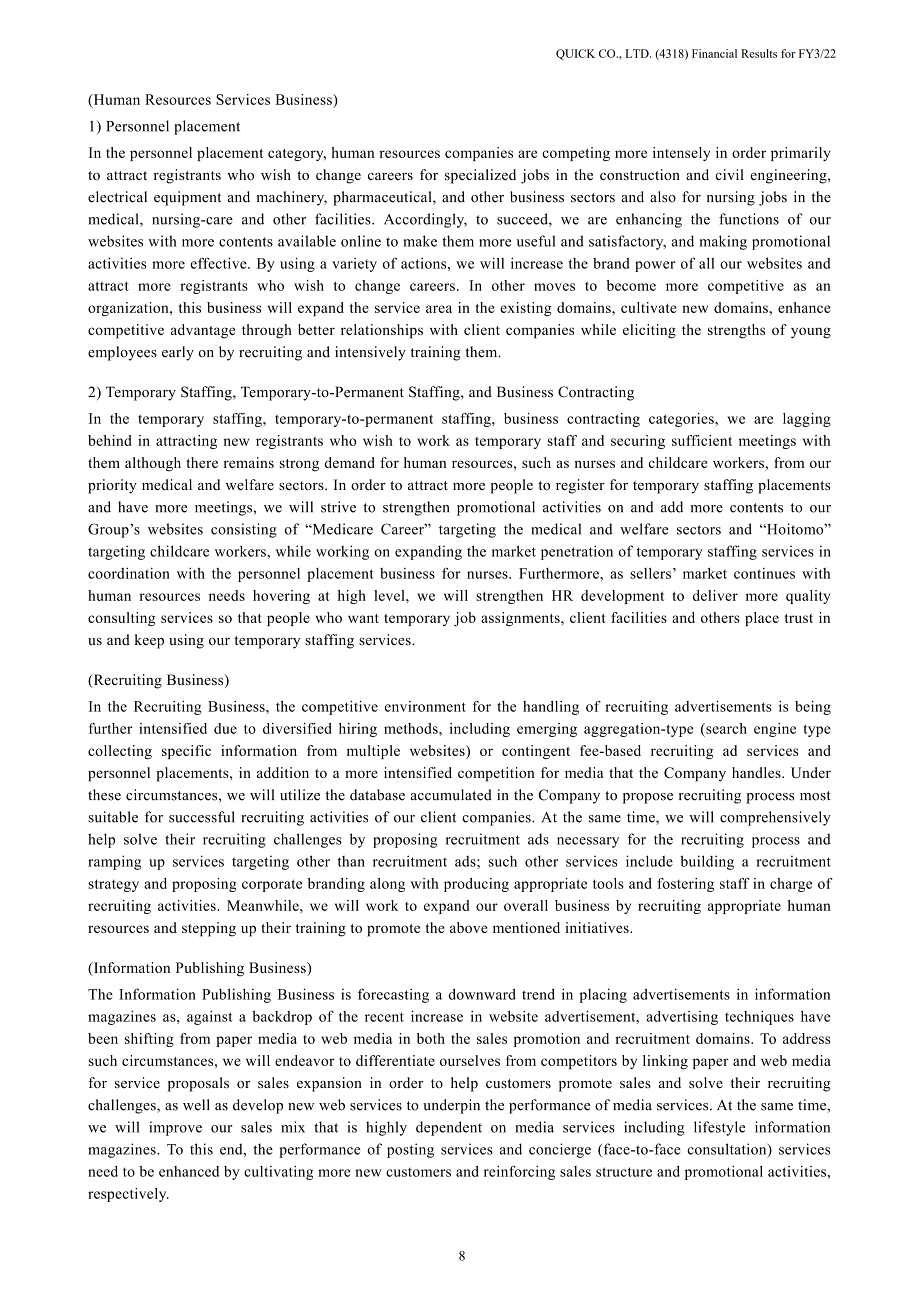  Describe the element at coordinates (736, 331) in the screenshot. I see `strengths` at that location.
